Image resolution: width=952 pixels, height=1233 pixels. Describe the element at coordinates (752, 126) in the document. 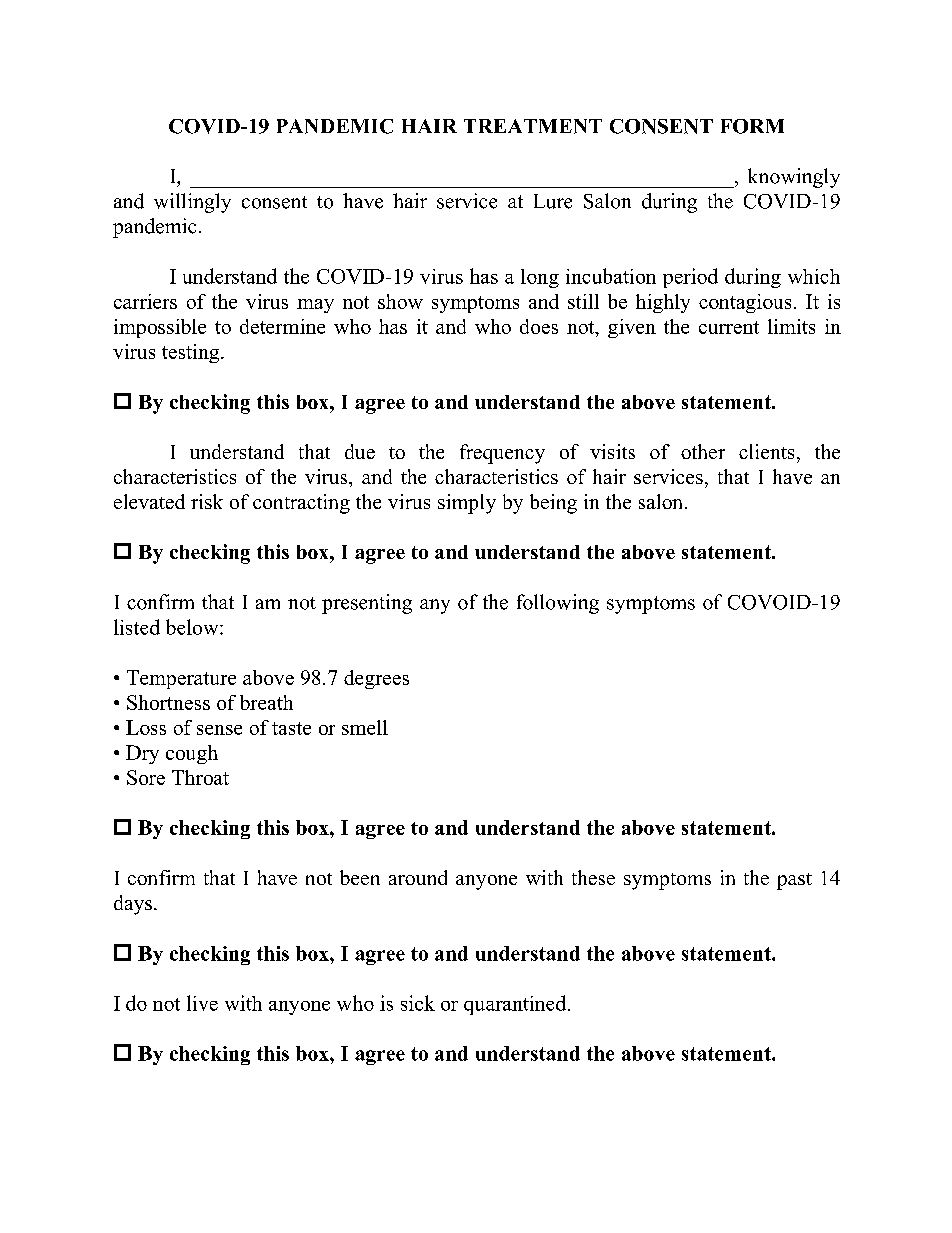

I see `FORM` at that location.
